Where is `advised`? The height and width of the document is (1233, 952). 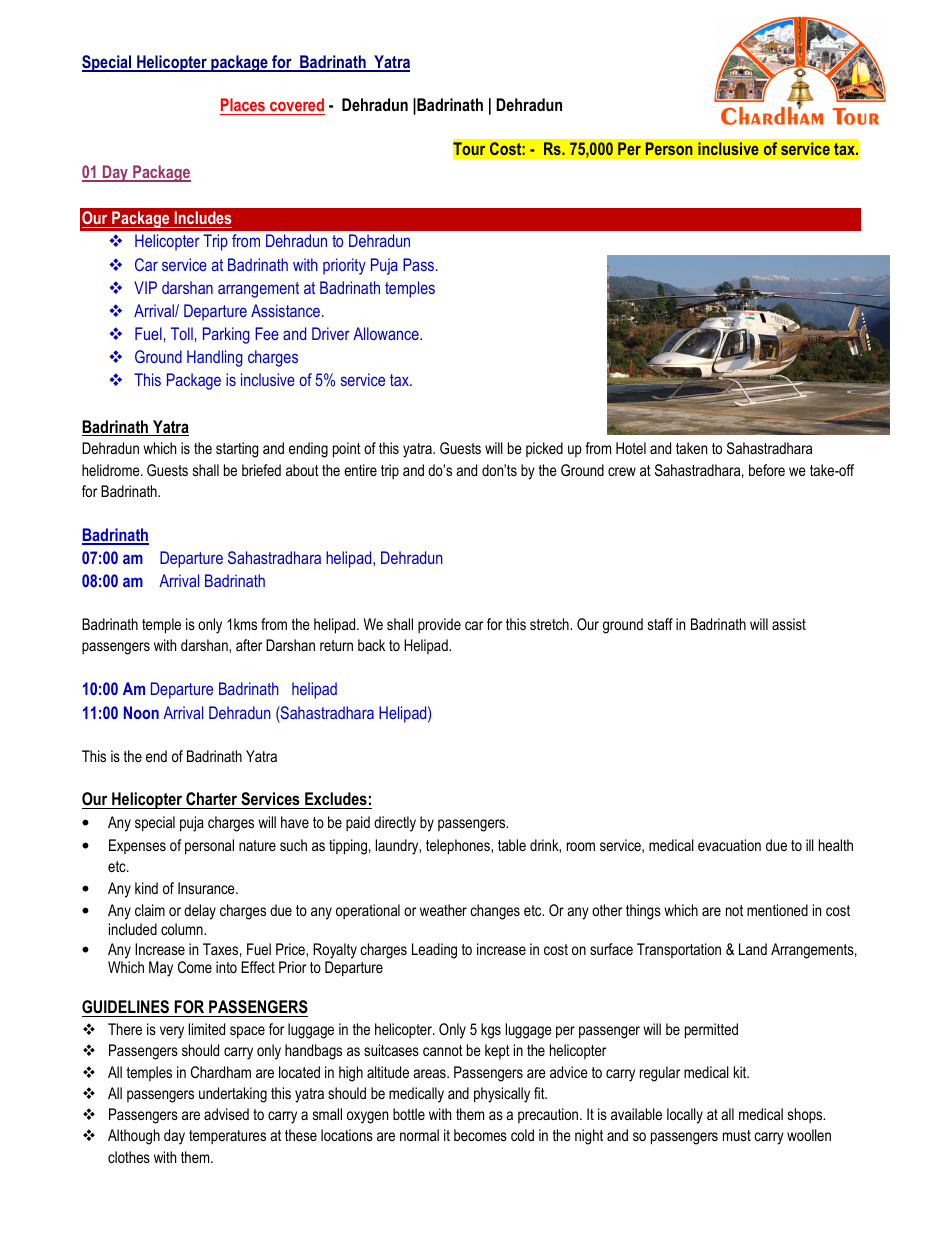 advised is located at coordinates (226, 1114).
